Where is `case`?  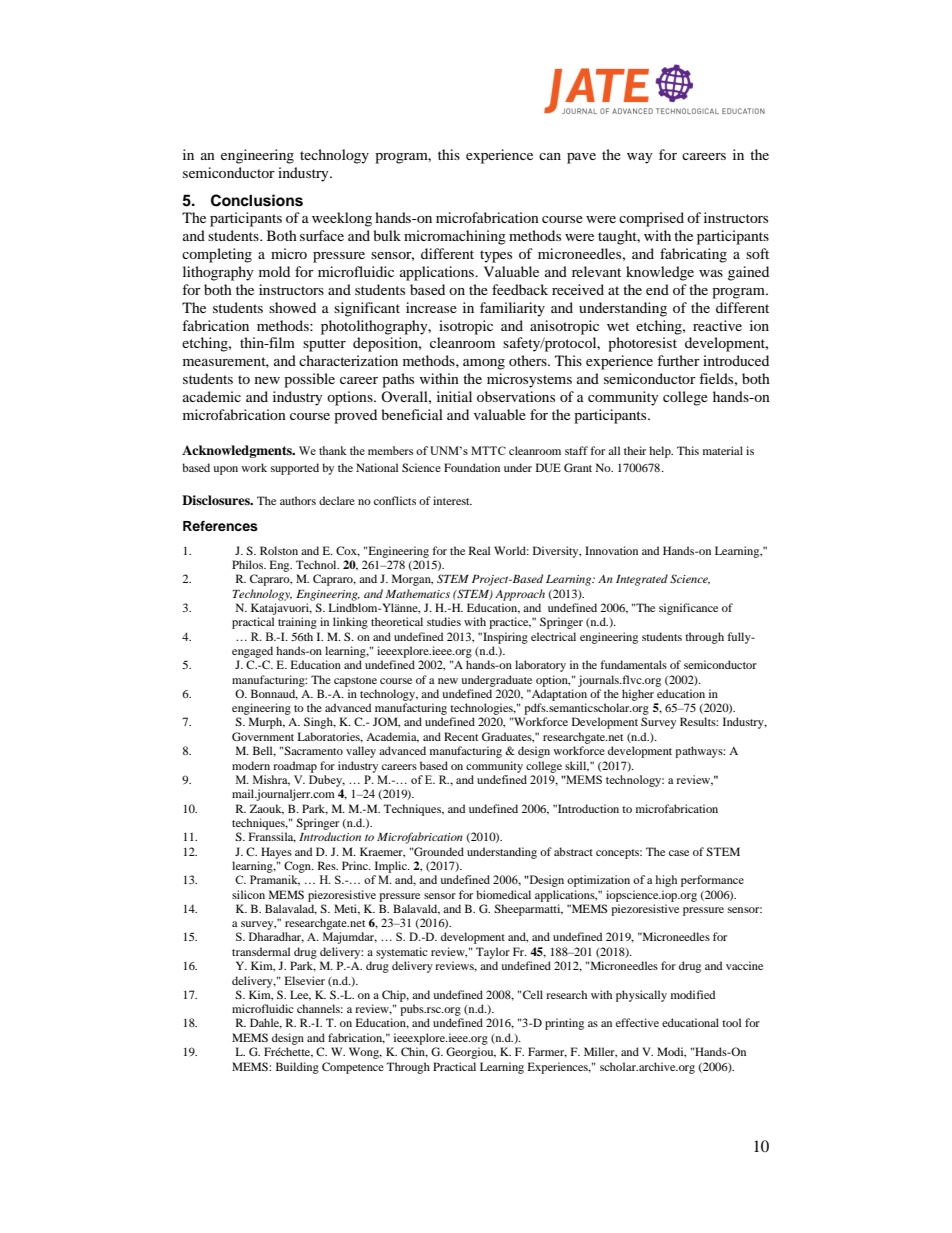 case is located at coordinates (679, 853).
